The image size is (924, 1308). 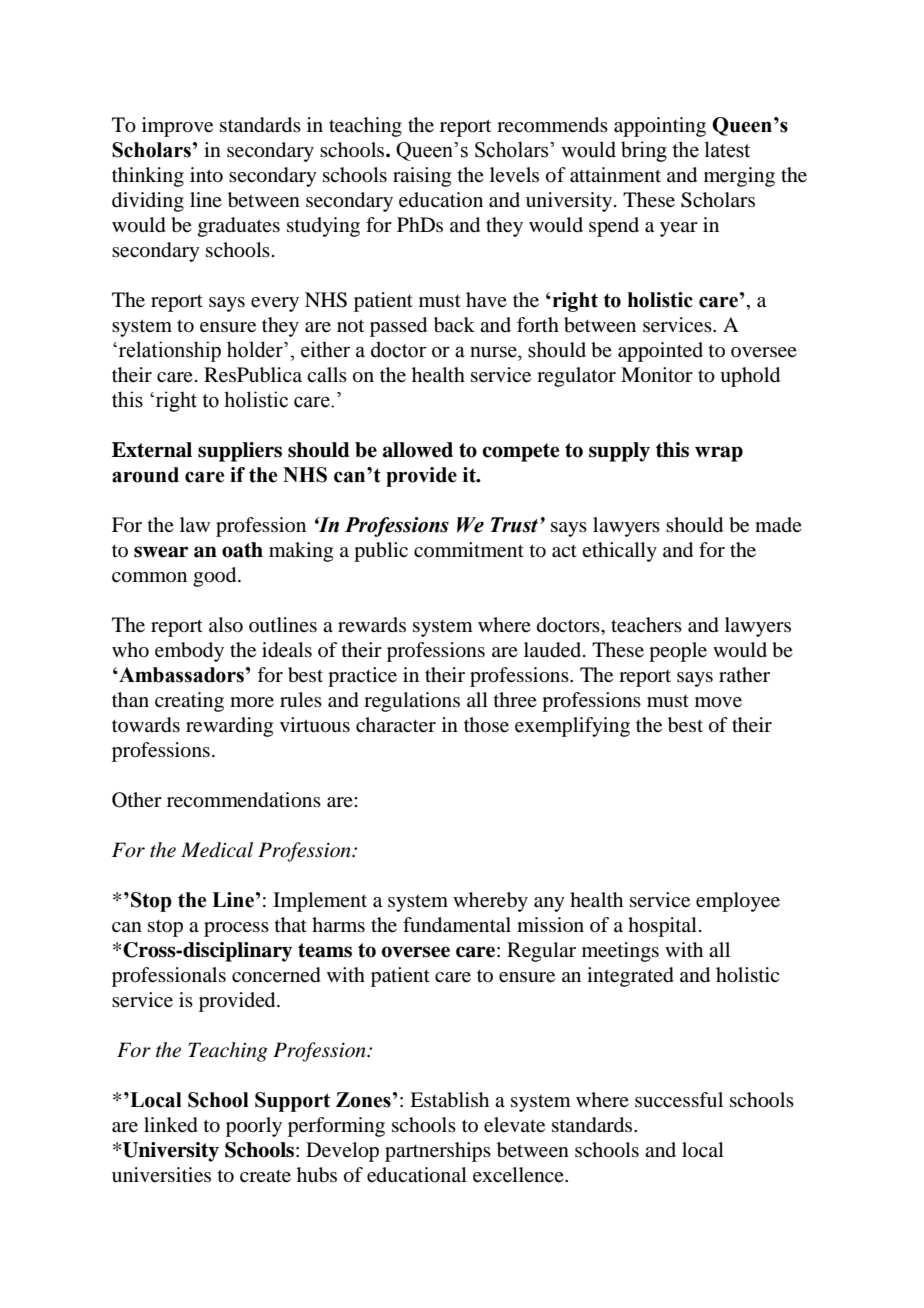 What do you see at coordinates (244, 800) in the page?
I see `recommendations` at bounding box center [244, 800].
